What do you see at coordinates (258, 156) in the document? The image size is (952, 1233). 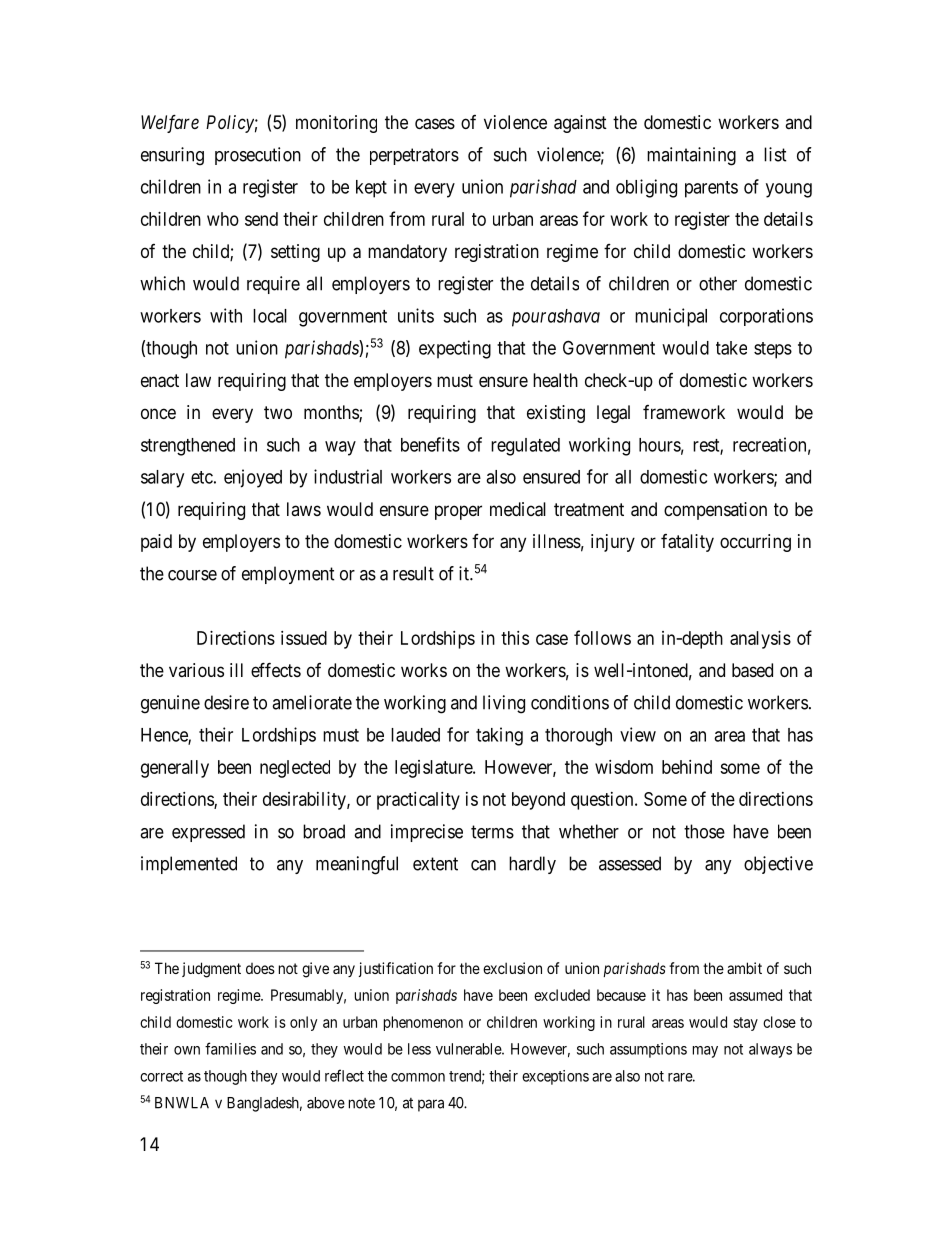 I see `prosecution` at bounding box center [258, 156].
